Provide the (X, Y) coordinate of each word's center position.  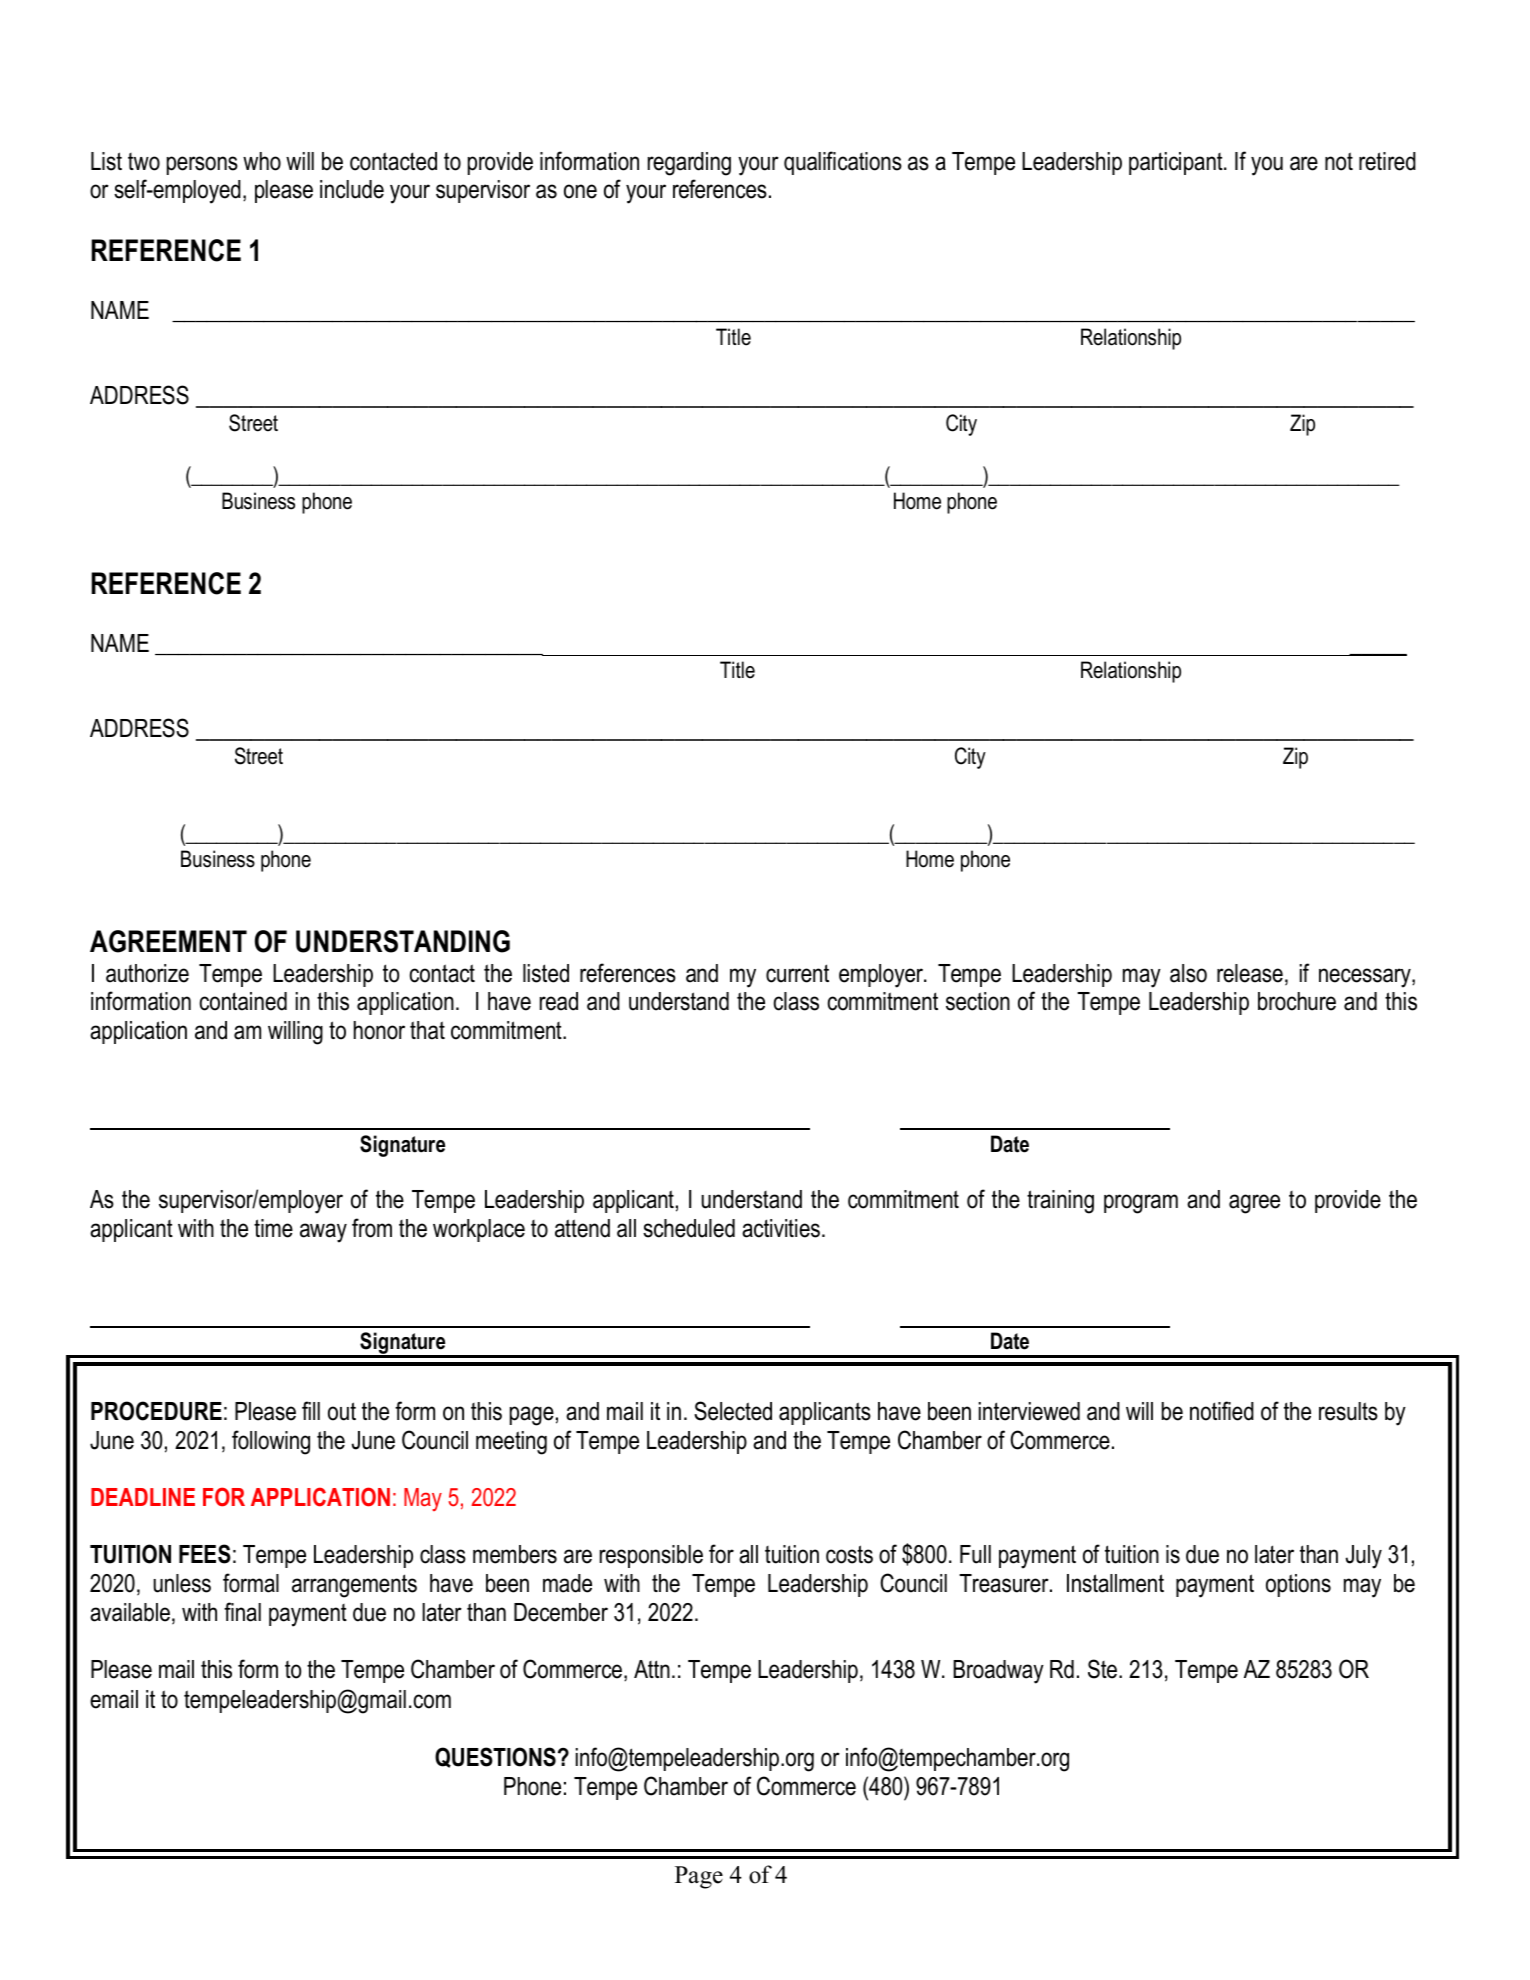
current (797, 973)
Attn (652, 1669)
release (1250, 973)
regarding (689, 164)
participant (1177, 163)
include (352, 189)
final (242, 1612)
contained (243, 1001)
